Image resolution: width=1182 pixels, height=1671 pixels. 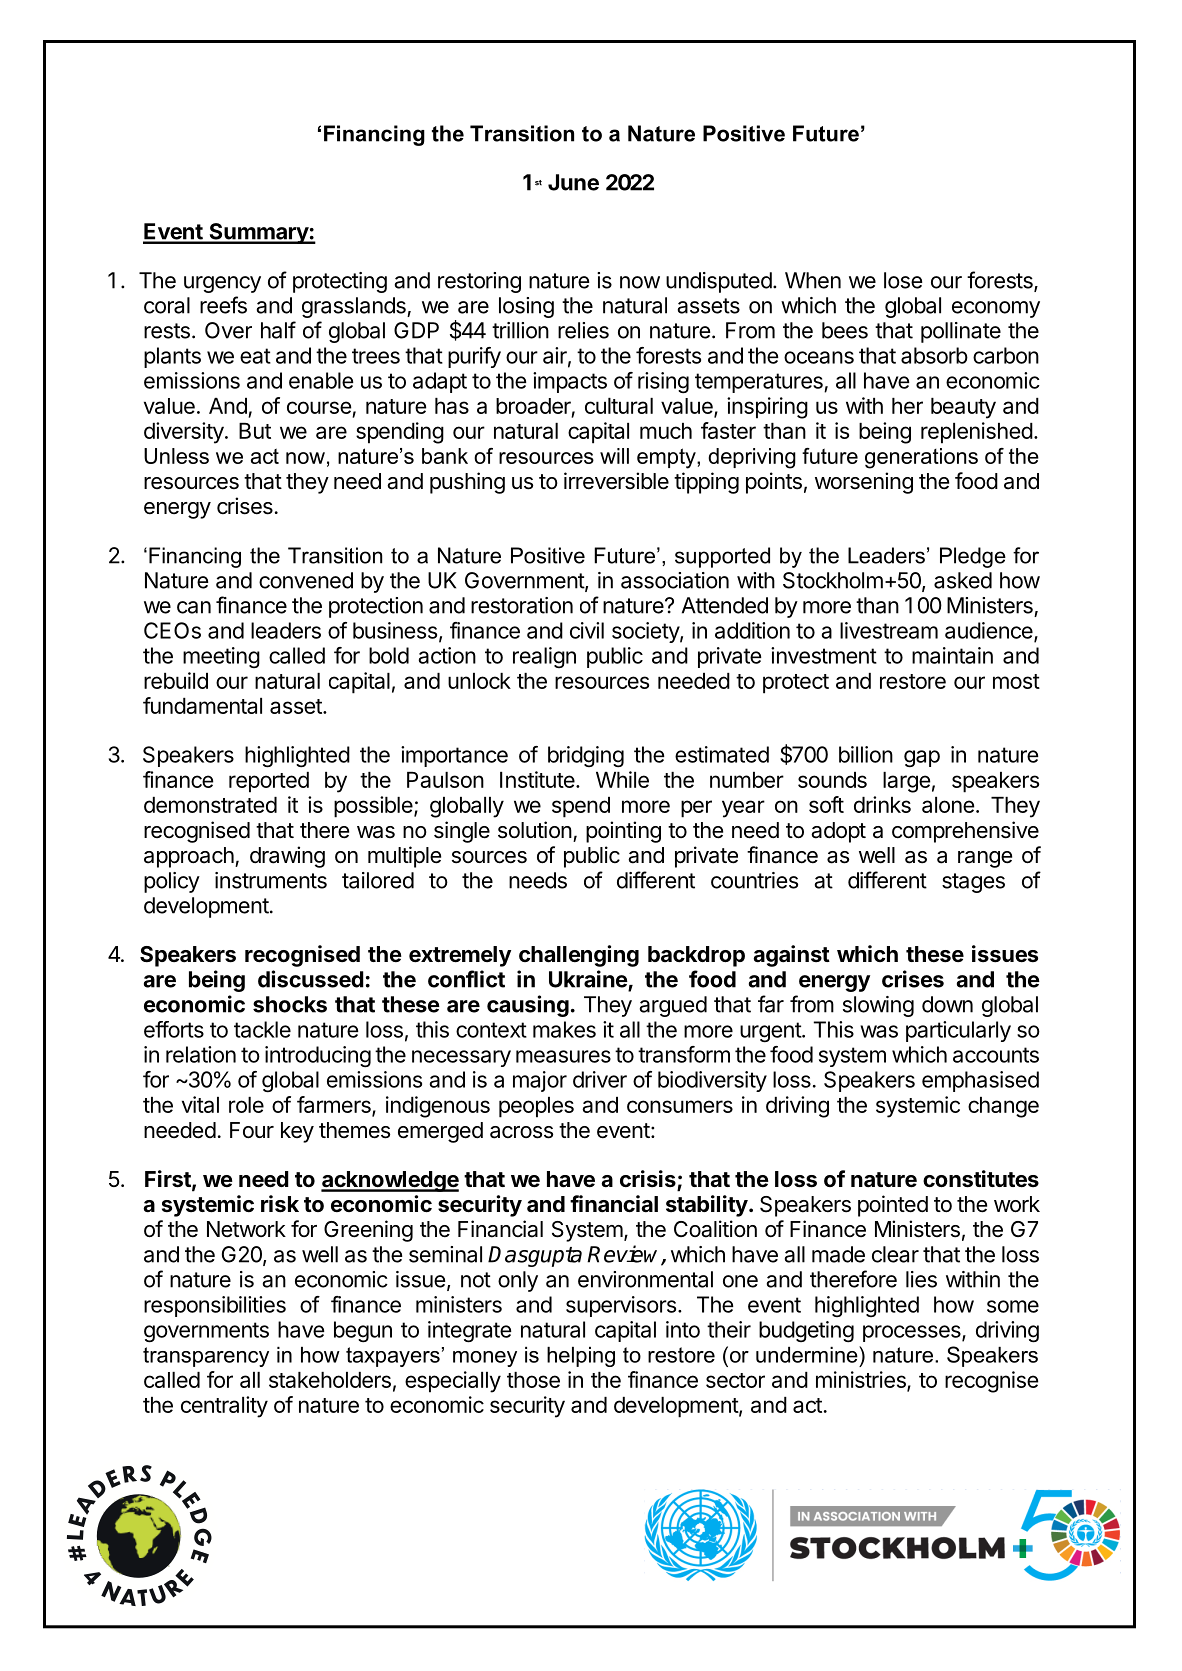 I want to click on While, so click(x=622, y=779).
